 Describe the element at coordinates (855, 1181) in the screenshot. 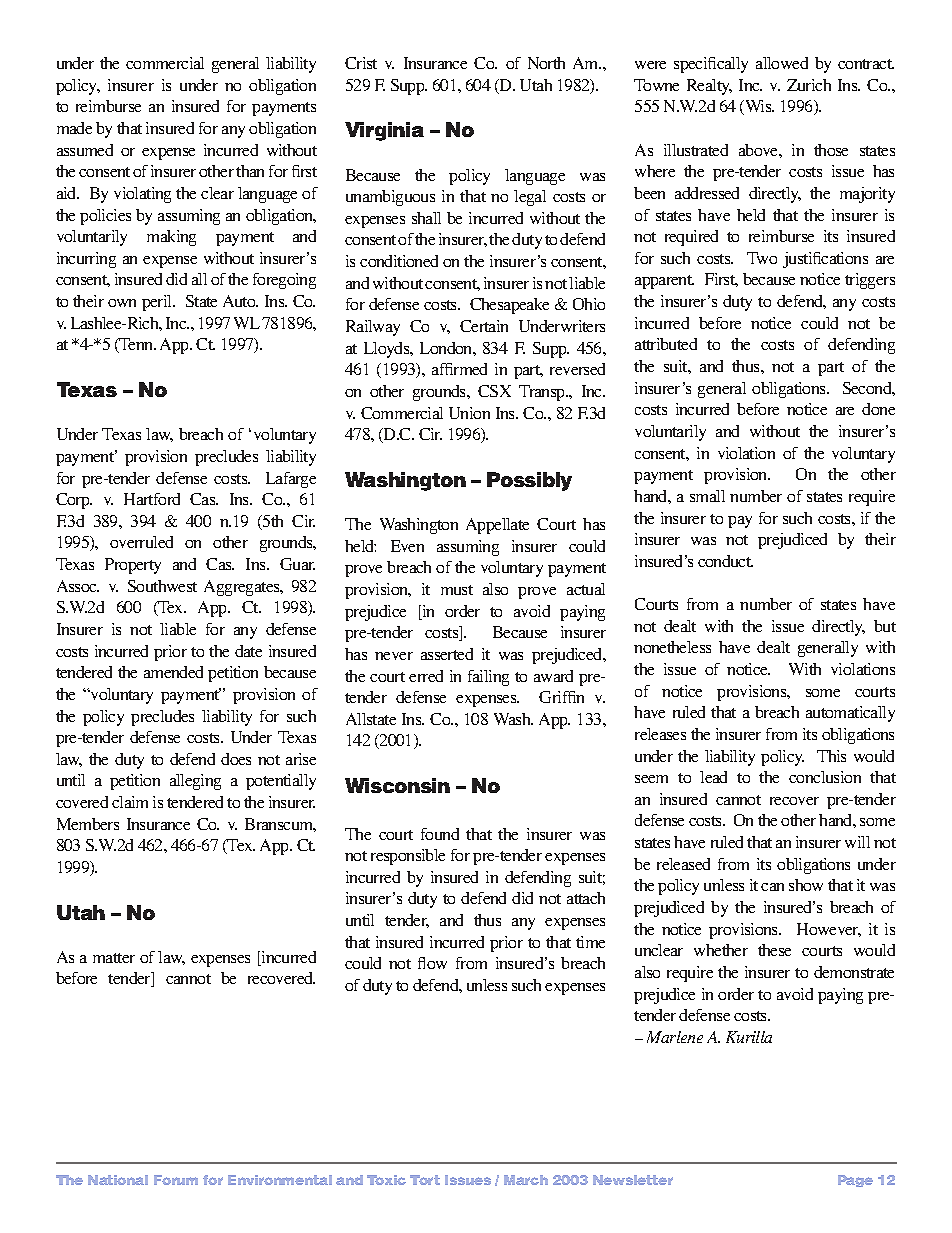

I see `Page` at that location.
